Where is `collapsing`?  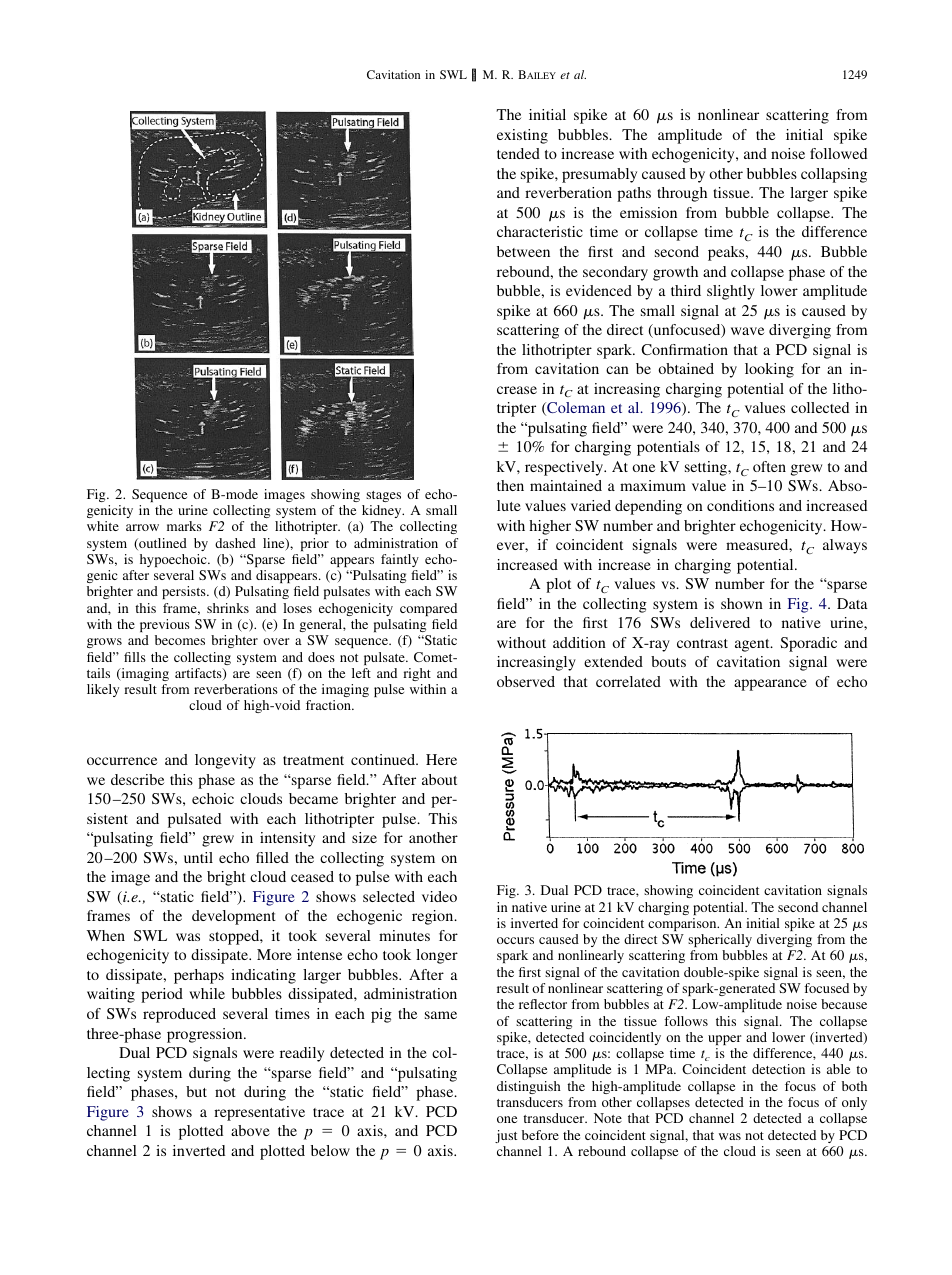
collapsing is located at coordinates (834, 175).
